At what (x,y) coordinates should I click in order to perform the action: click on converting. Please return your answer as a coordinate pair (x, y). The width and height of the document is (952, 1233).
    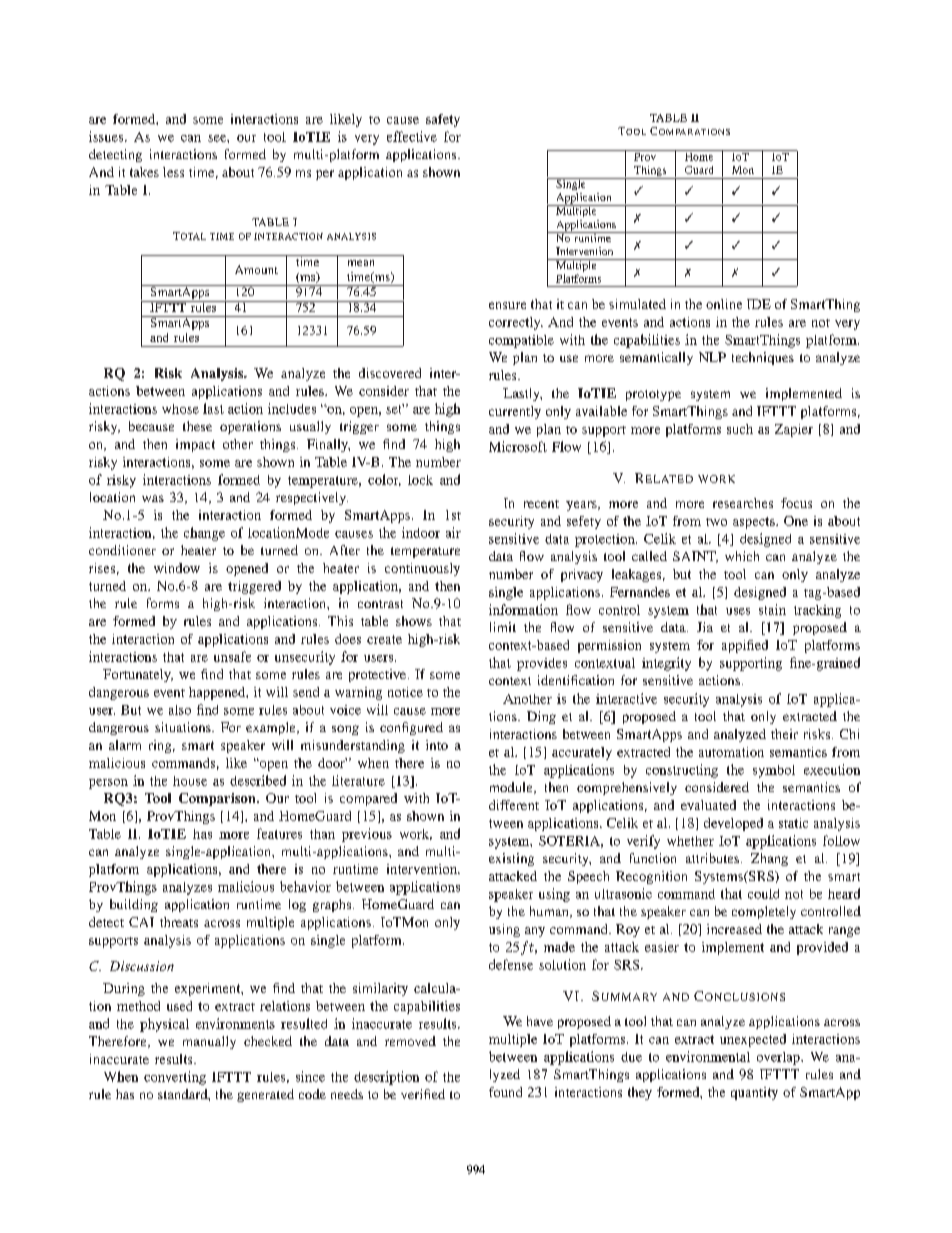
    Looking at the image, I should click on (175, 1078).
